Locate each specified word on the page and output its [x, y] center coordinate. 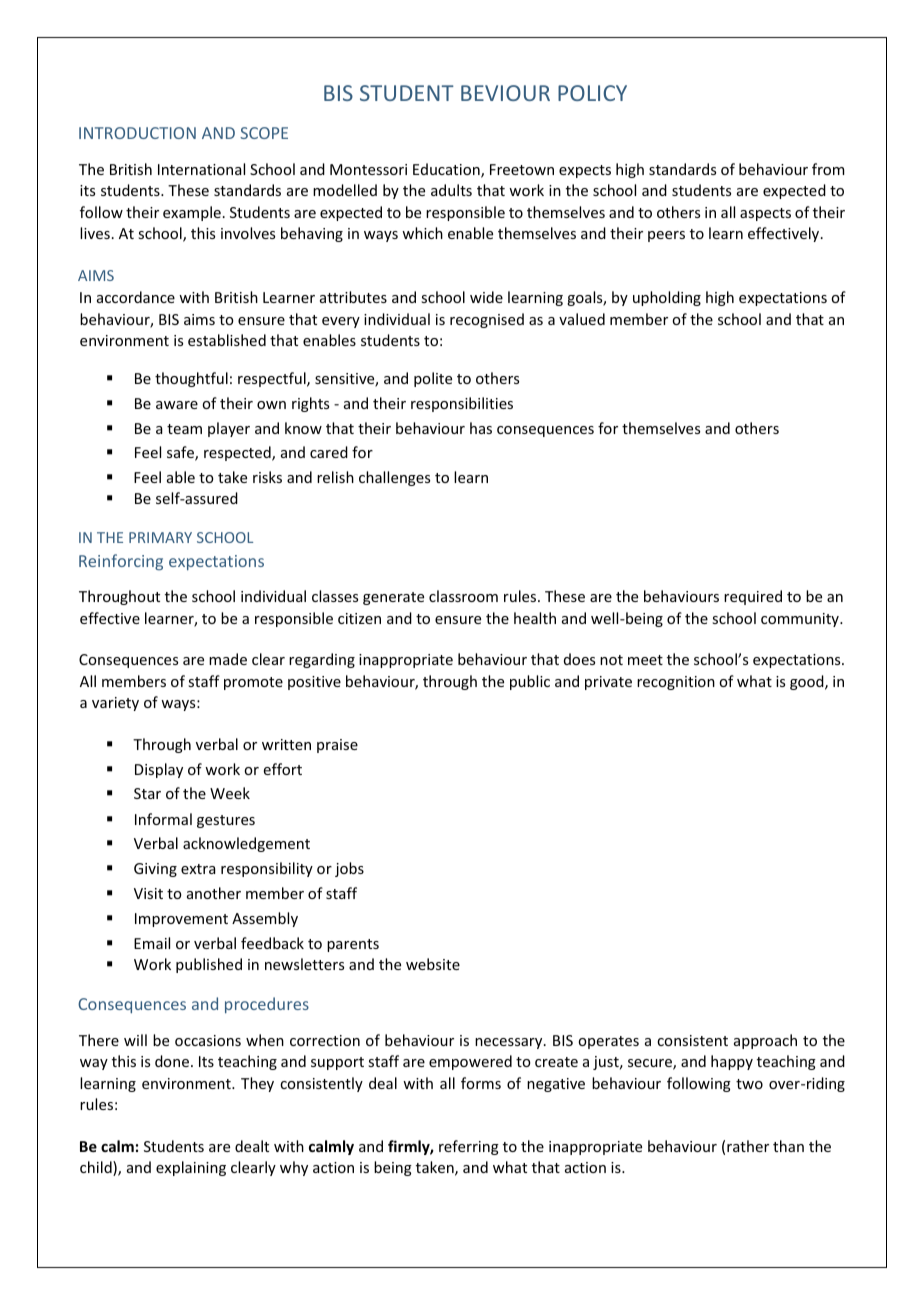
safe [181, 453]
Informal [163, 819]
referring [469, 1147]
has [481, 428]
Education [447, 170]
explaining [191, 1168]
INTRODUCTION [137, 133]
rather [748, 1146]
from [828, 169]
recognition [676, 683]
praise [337, 746]
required [753, 597]
